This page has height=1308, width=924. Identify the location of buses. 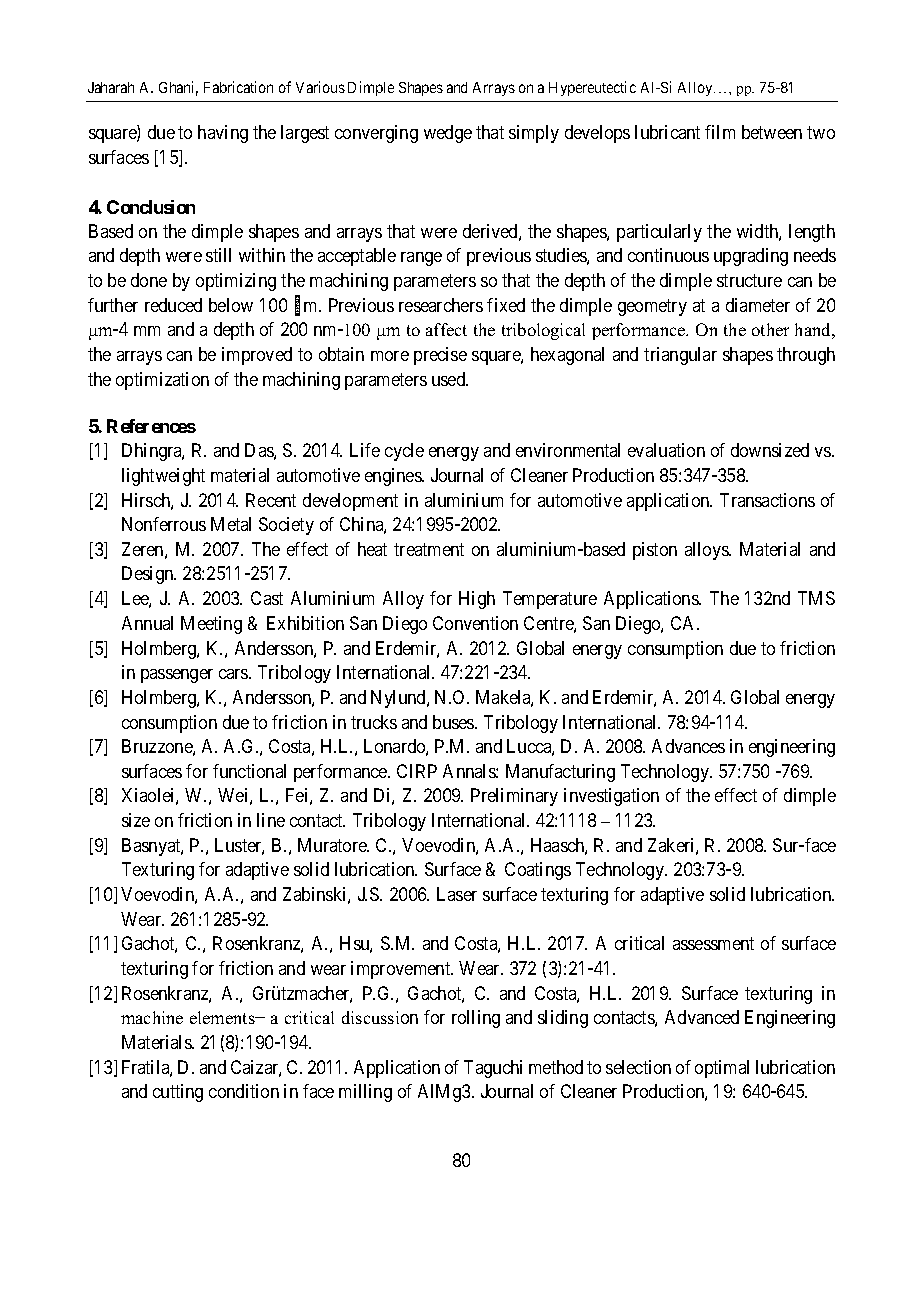
(454, 722).
